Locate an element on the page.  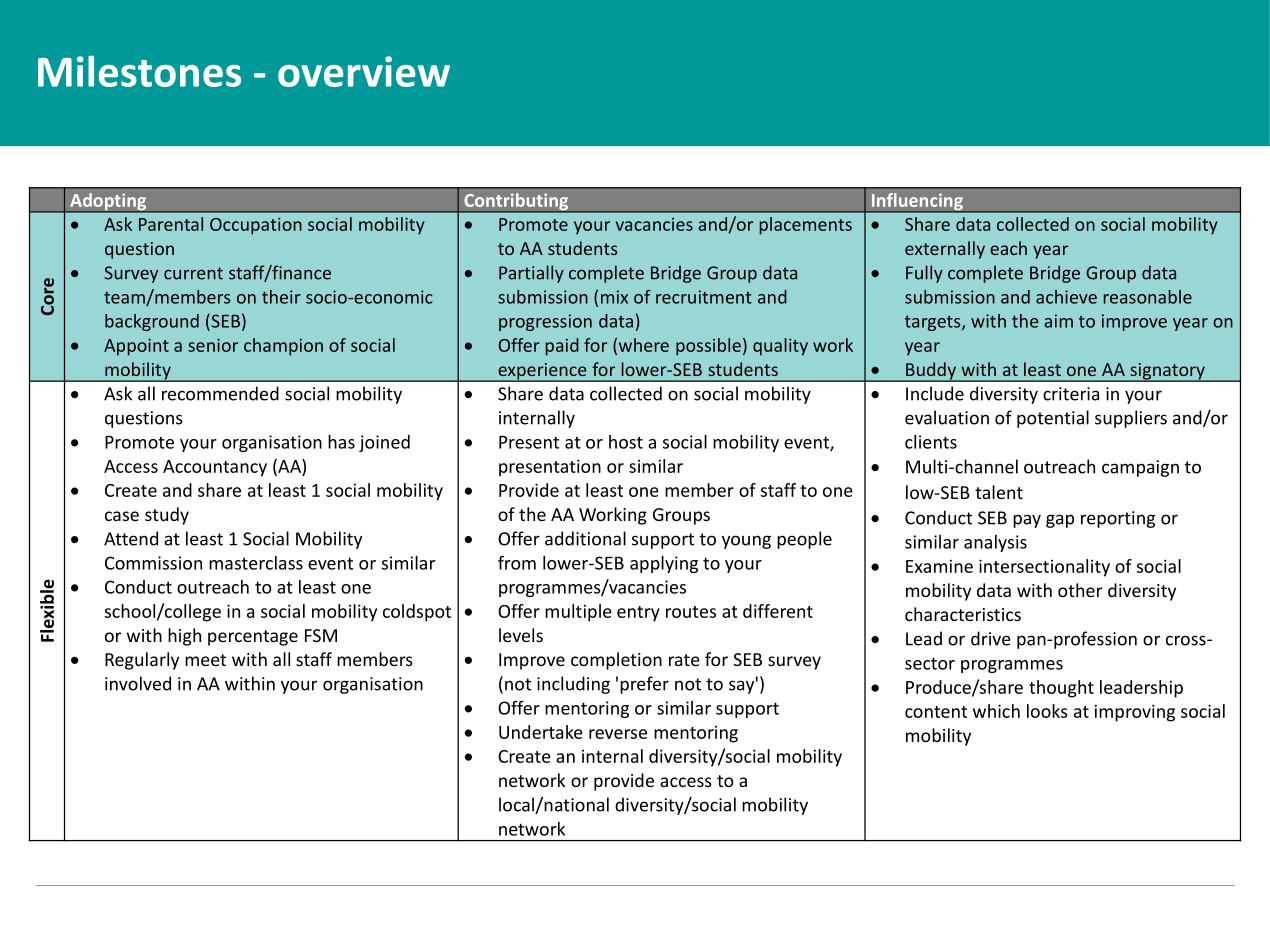
Accountancy is located at coordinates (215, 468).
